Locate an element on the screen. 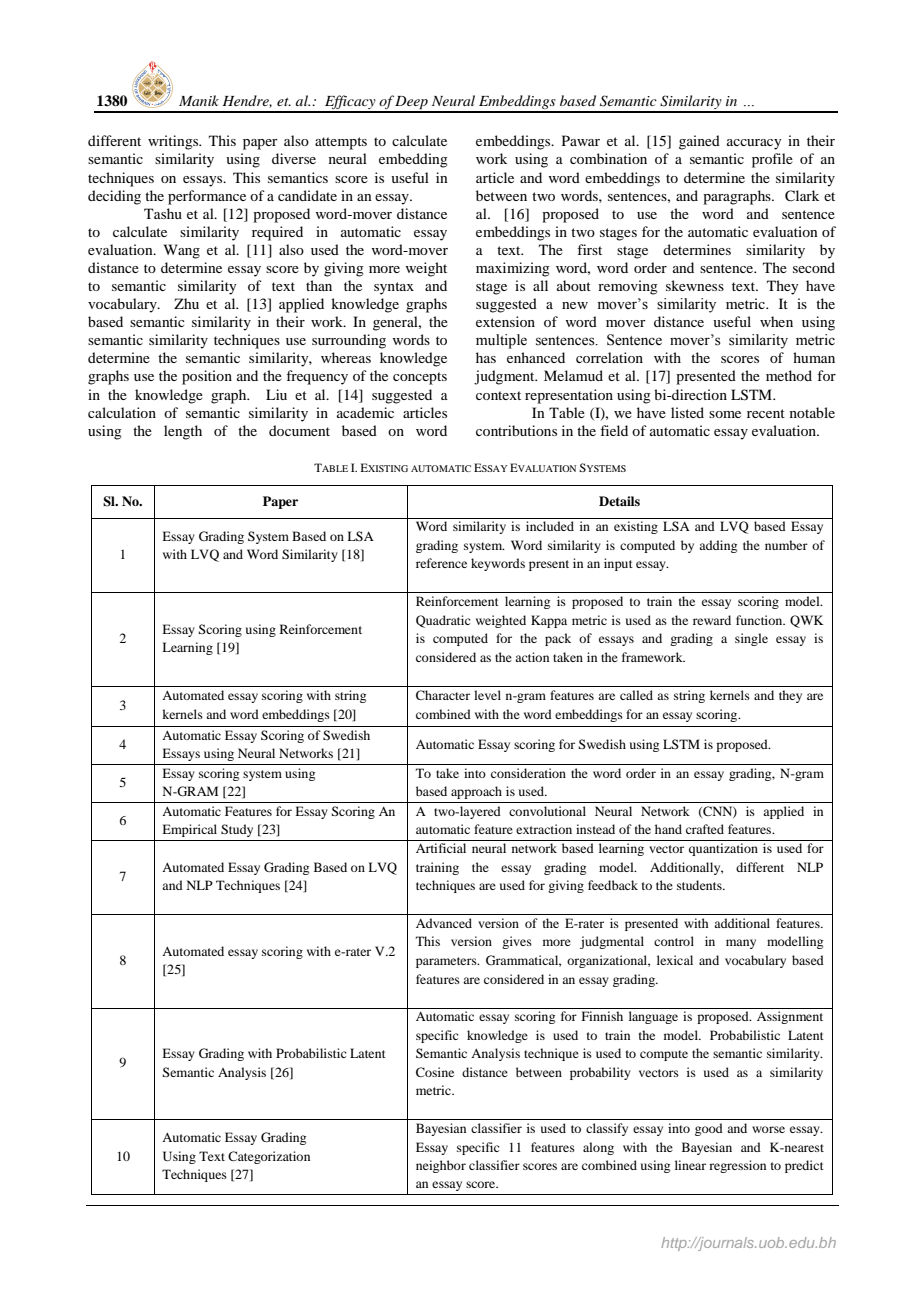 The image size is (924, 1308). accuracy is located at coordinates (754, 144).
